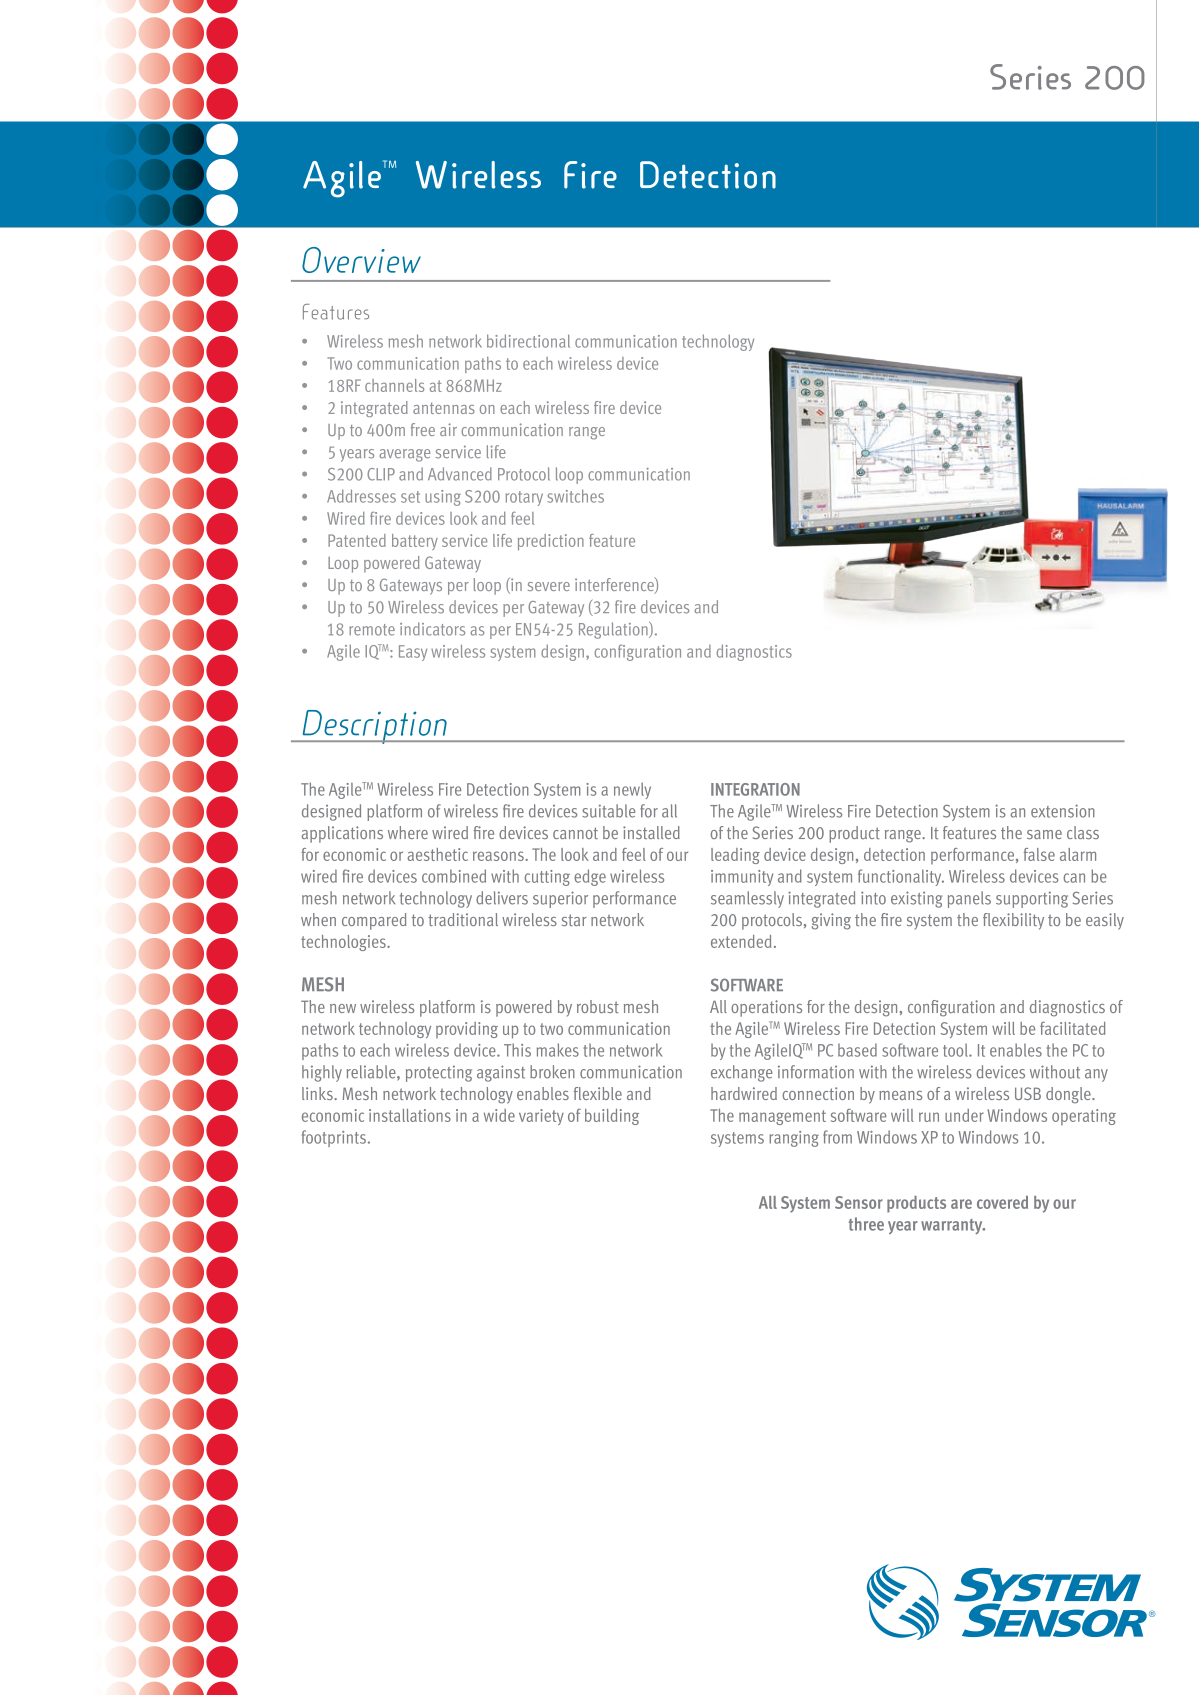  What do you see at coordinates (334, 1138) in the screenshot?
I see `footprints` at bounding box center [334, 1138].
